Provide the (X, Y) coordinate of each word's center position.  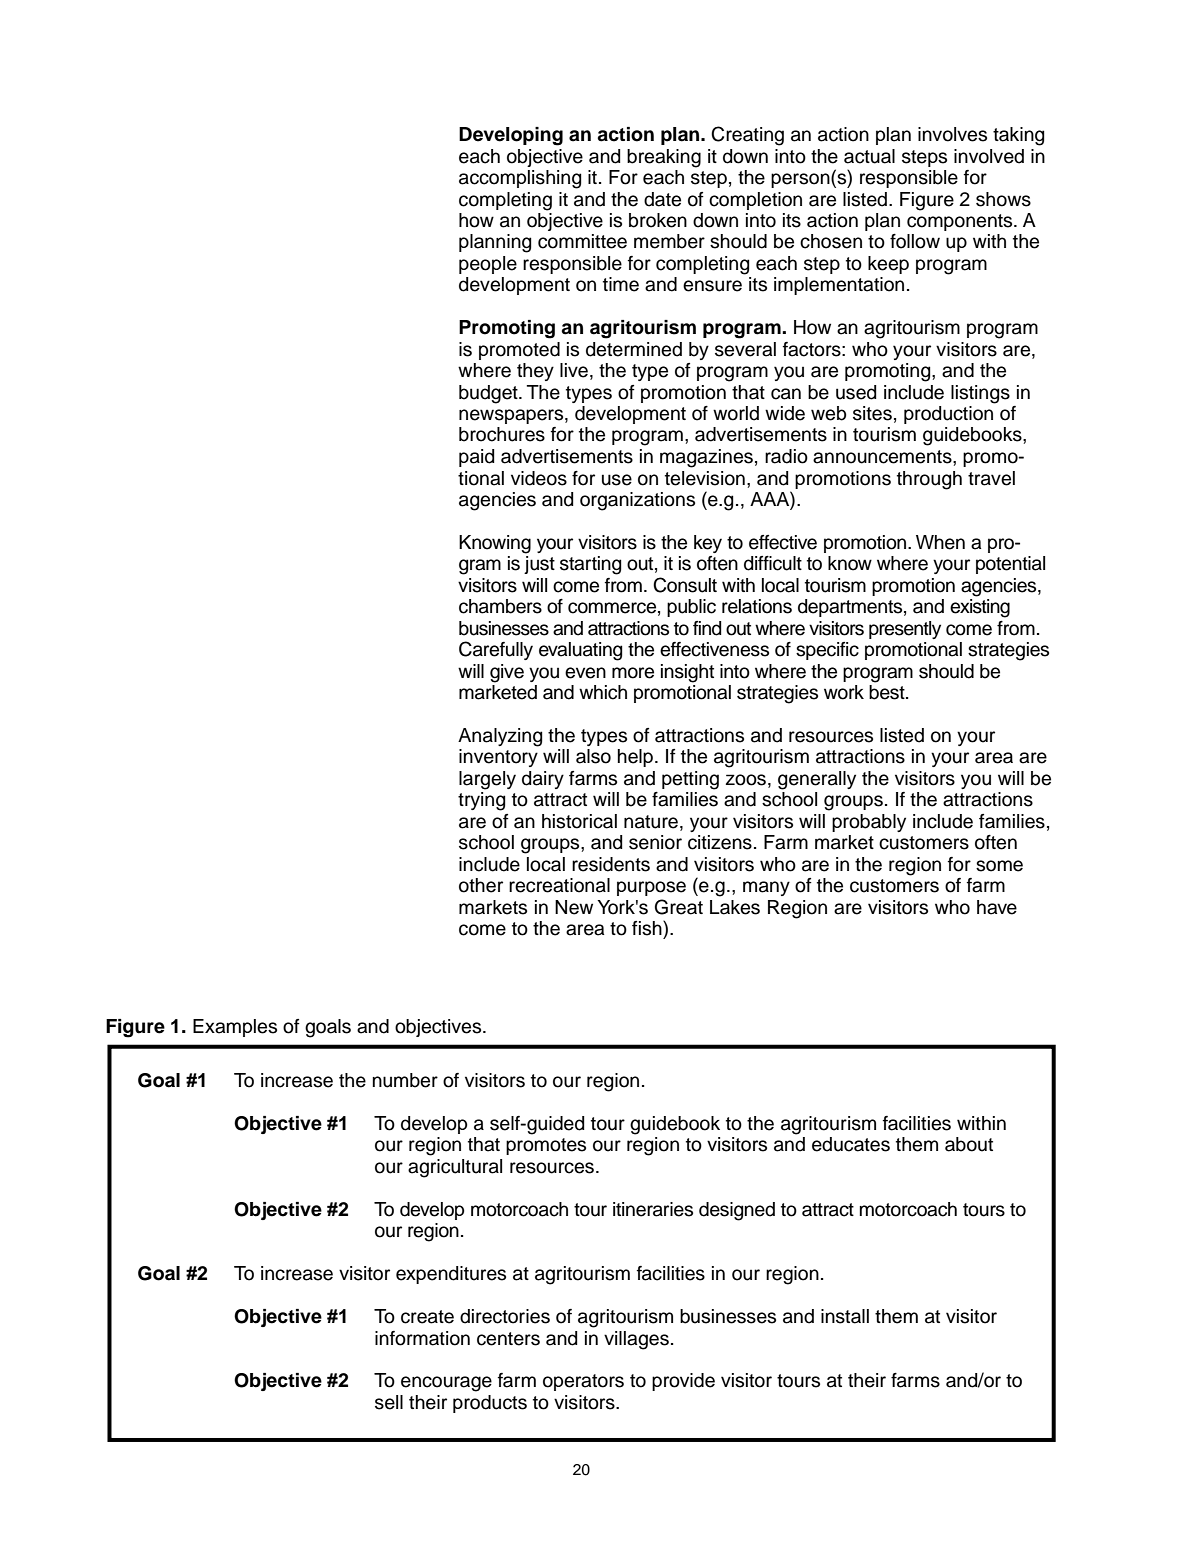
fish (648, 928)
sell (389, 1402)
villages (636, 1340)
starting (590, 565)
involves (952, 134)
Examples (235, 1028)
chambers (500, 606)
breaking (664, 158)
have (997, 907)
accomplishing (520, 179)
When (940, 542)
